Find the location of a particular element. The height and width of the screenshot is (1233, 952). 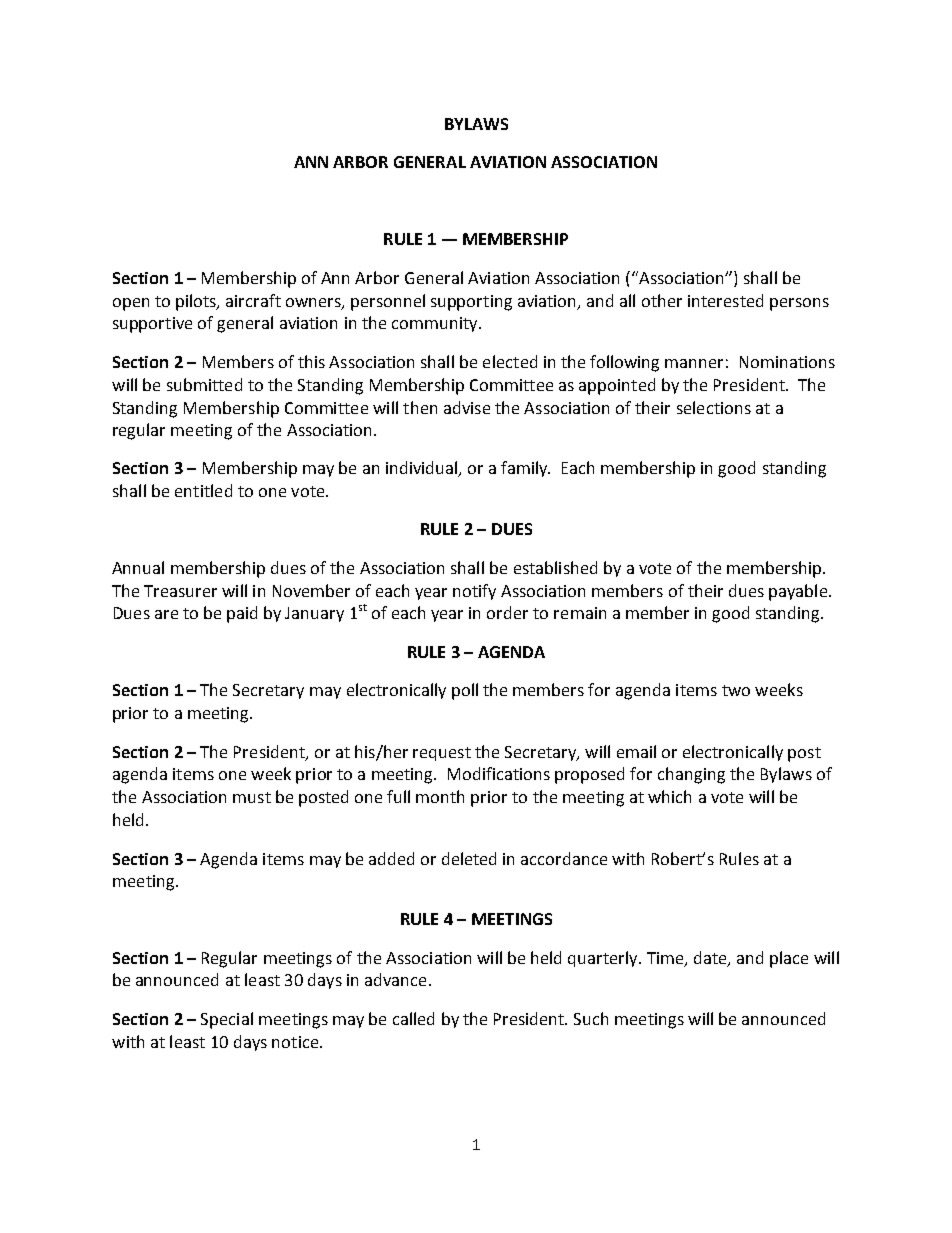

payable is located at coordinates (799, 592).
